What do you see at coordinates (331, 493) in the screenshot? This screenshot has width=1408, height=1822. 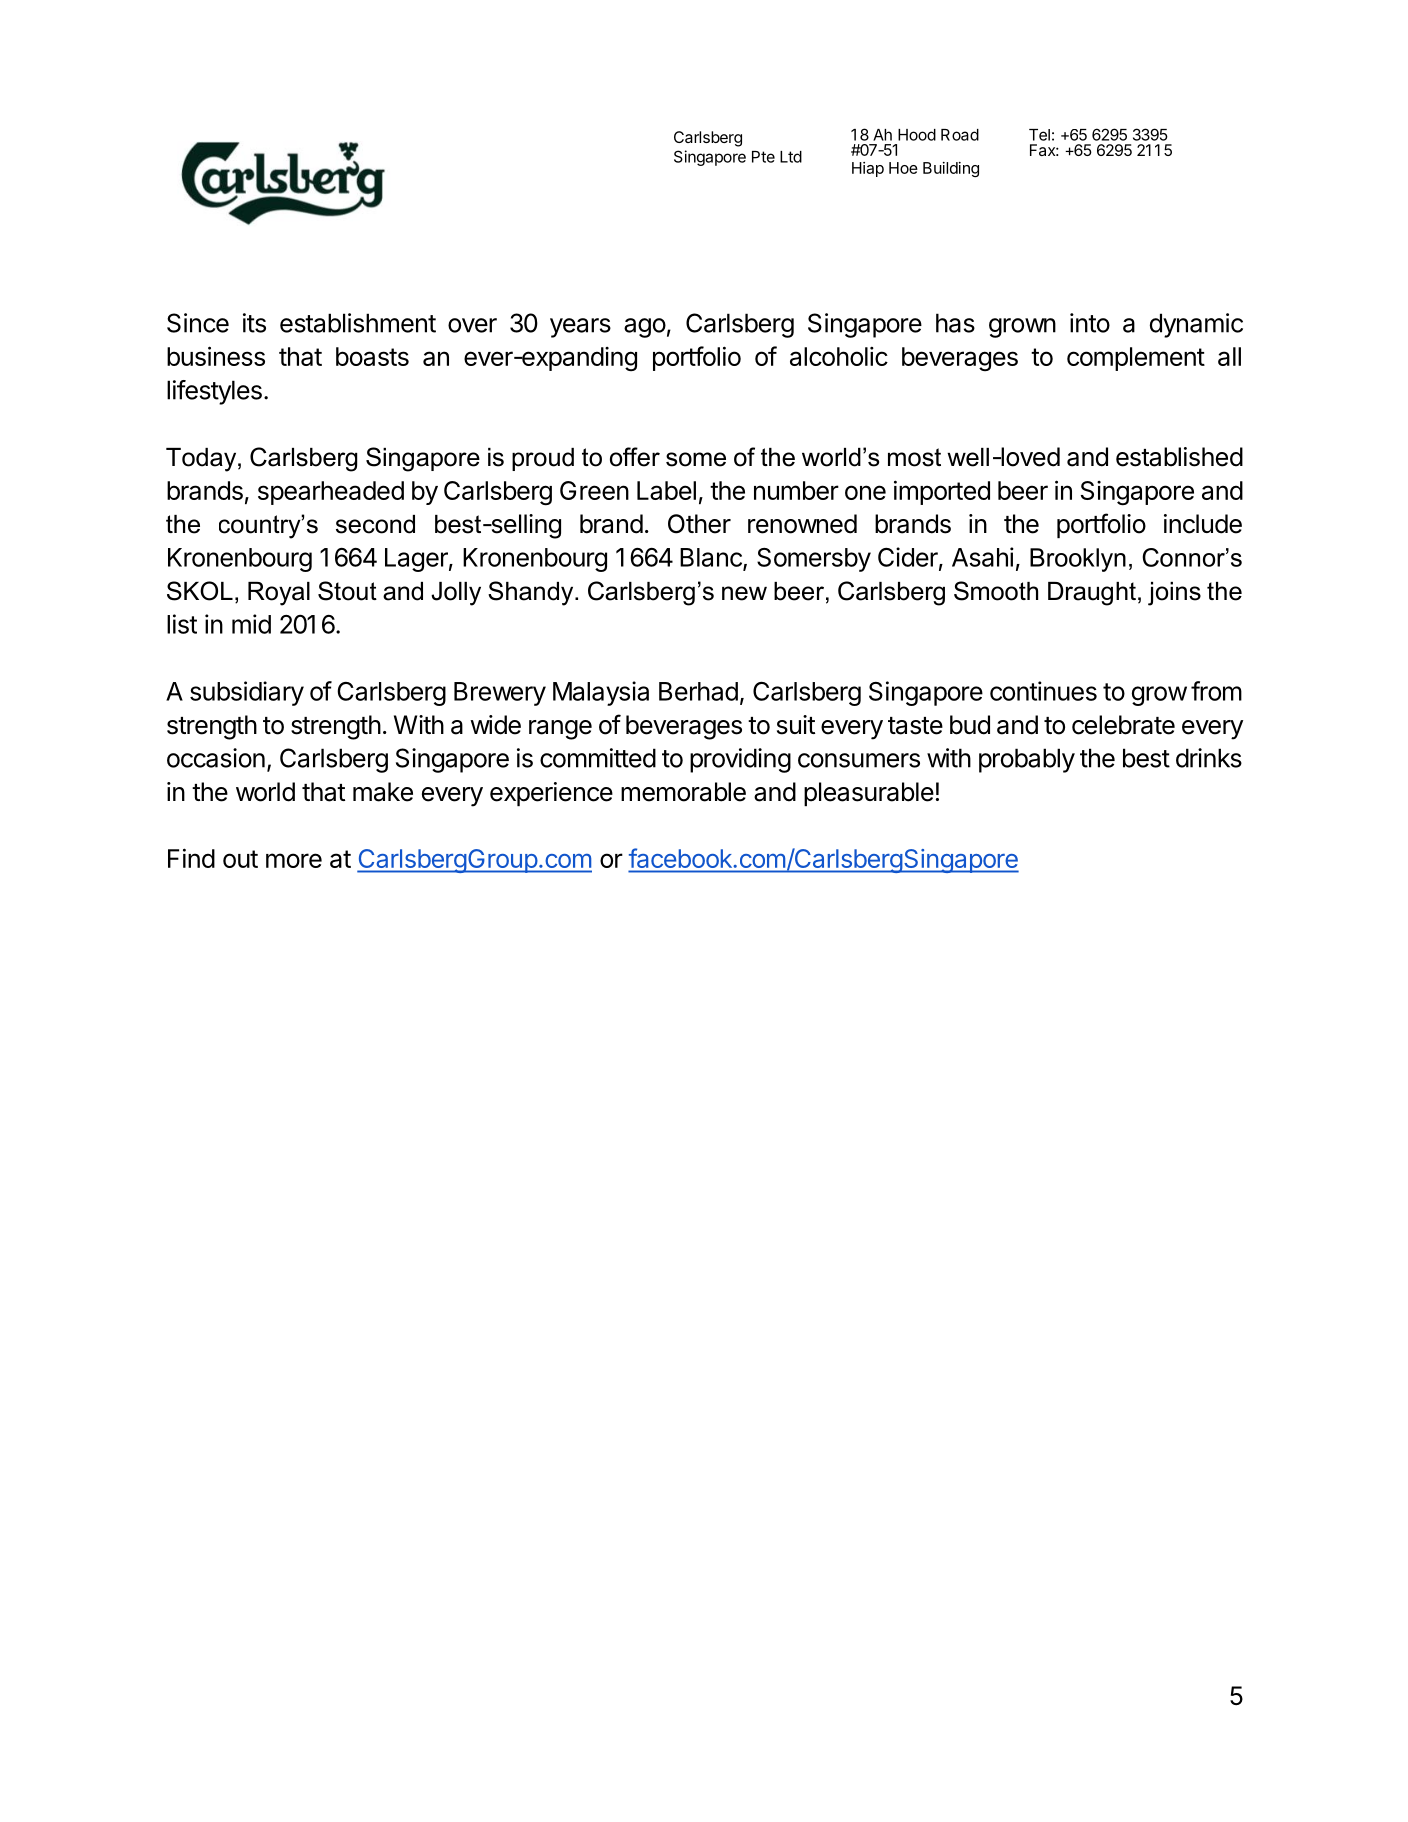 I see `spearheaded` at bounding box center [331, 493].
